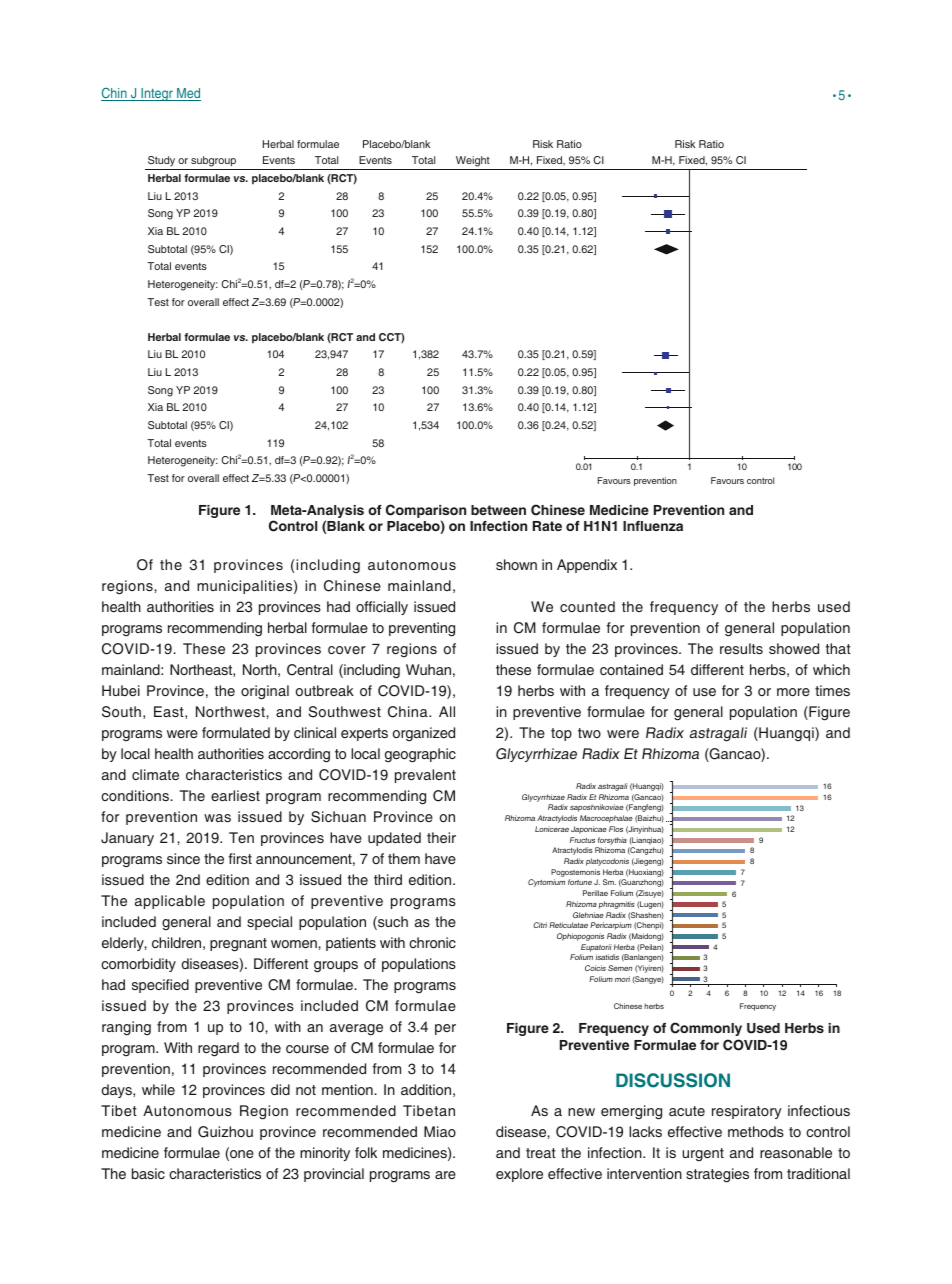 The image size is (952, 1284). I want to click on Miao, so click(440, 1131).
